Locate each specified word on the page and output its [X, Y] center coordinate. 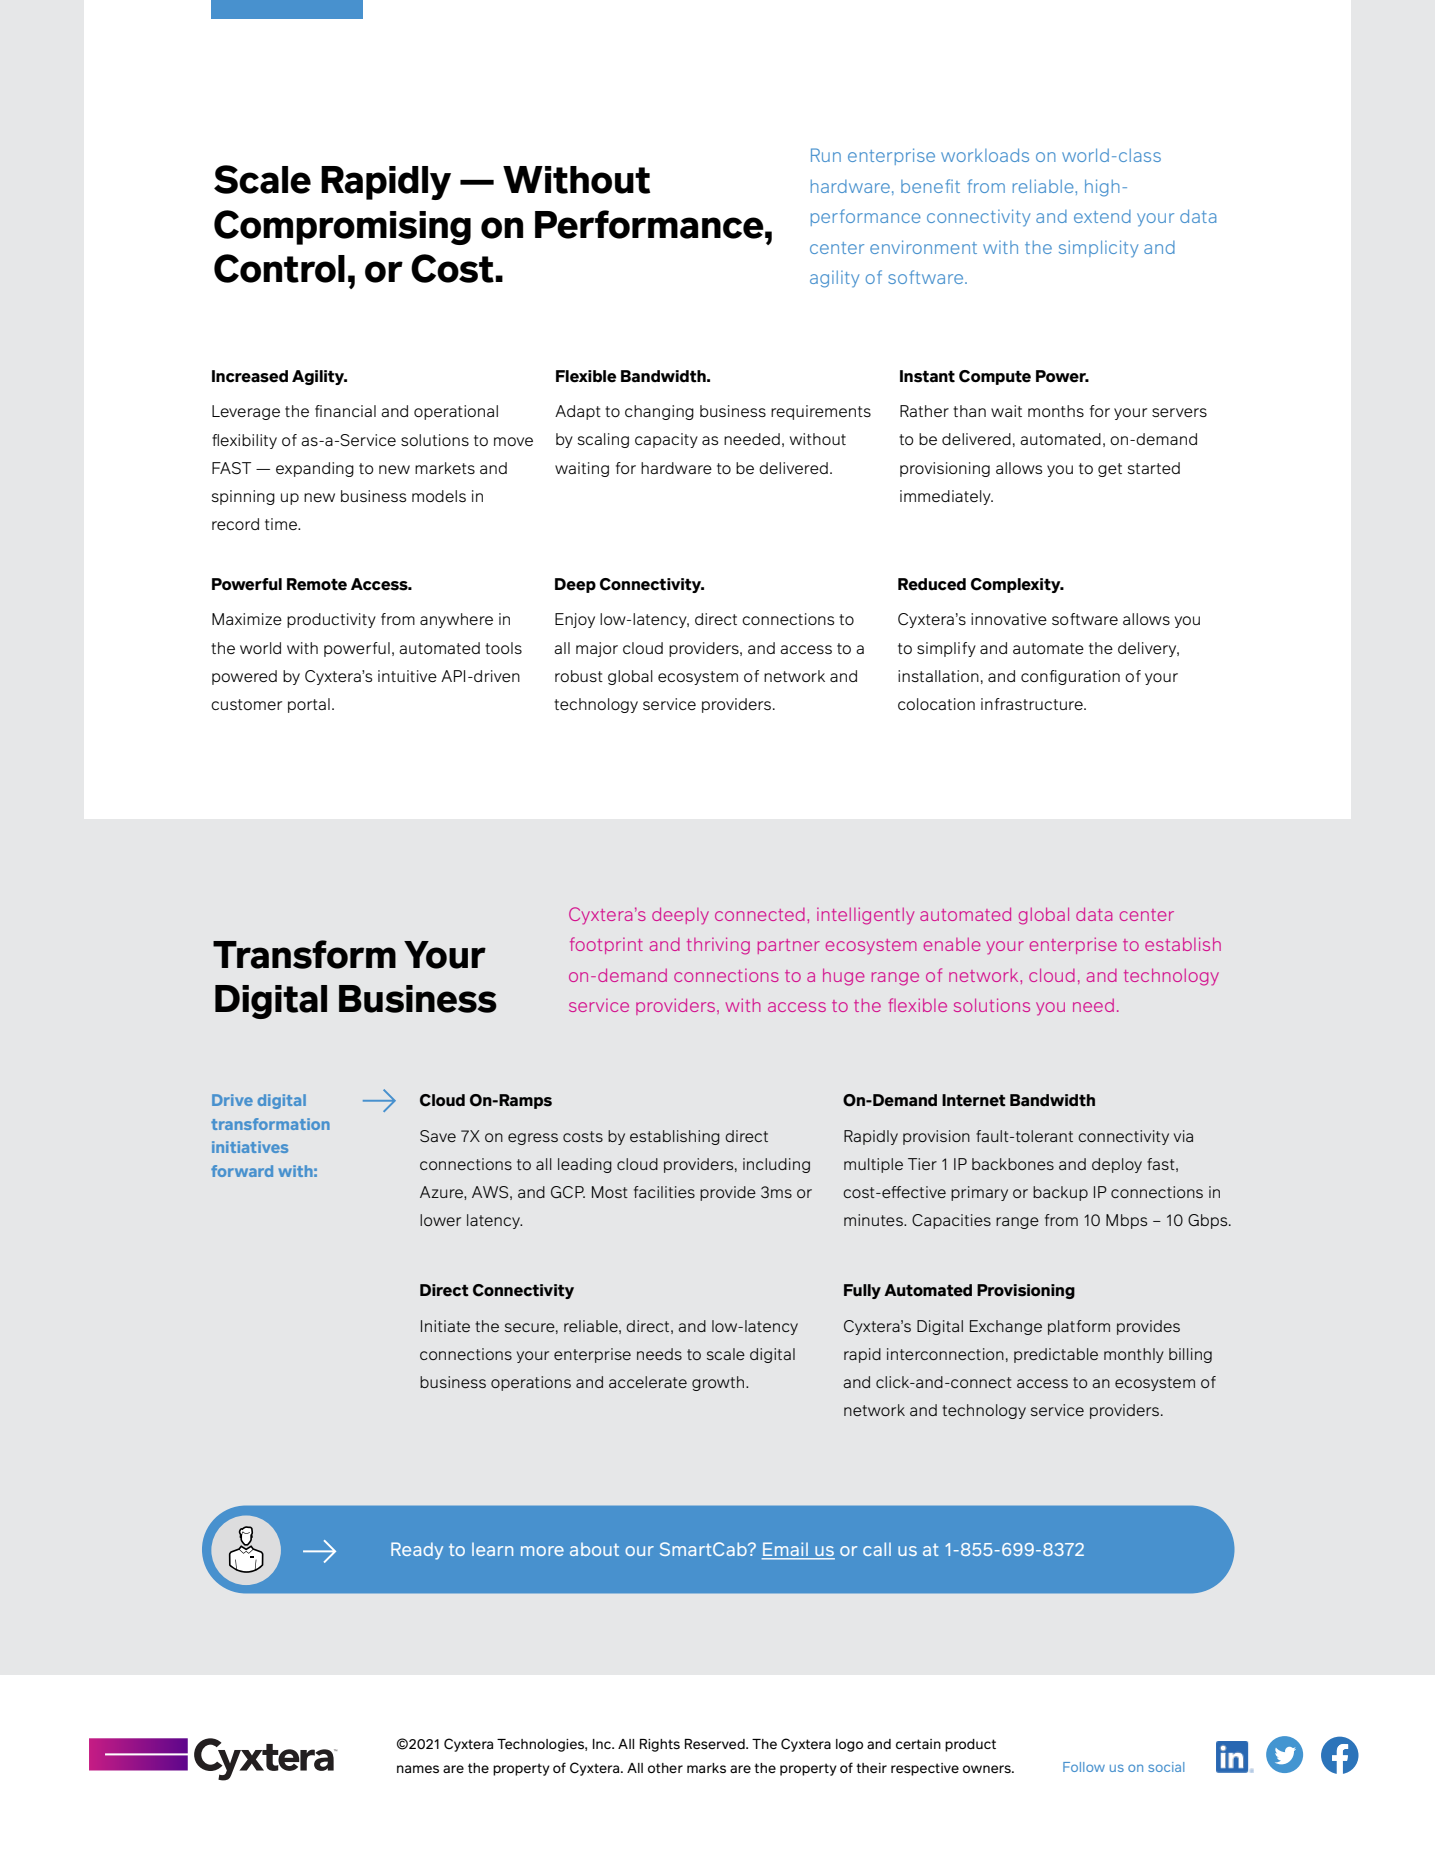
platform [1079, 1327]
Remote [317, 584]
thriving [718, 946]
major [597, 649]
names [418, 1769]
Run [826, 155]
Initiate [445, 1326]
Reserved [716, 1744]
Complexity [1017, 585]
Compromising [342, 227]
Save [438, 1136]
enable [952, 944]
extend [1102, 216]
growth [719, 1383]
